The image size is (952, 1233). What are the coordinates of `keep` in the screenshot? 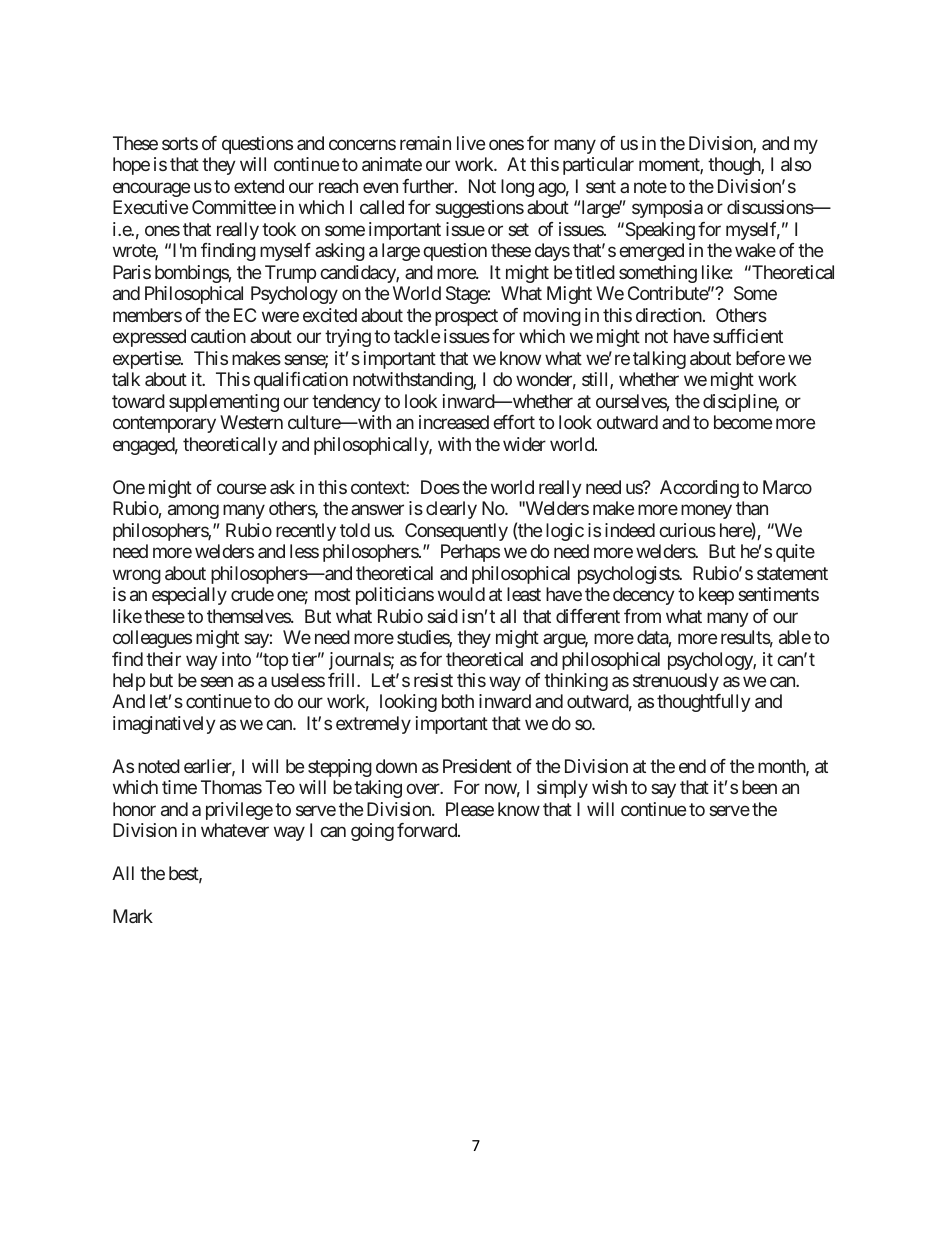 It's located at (716, 596).
